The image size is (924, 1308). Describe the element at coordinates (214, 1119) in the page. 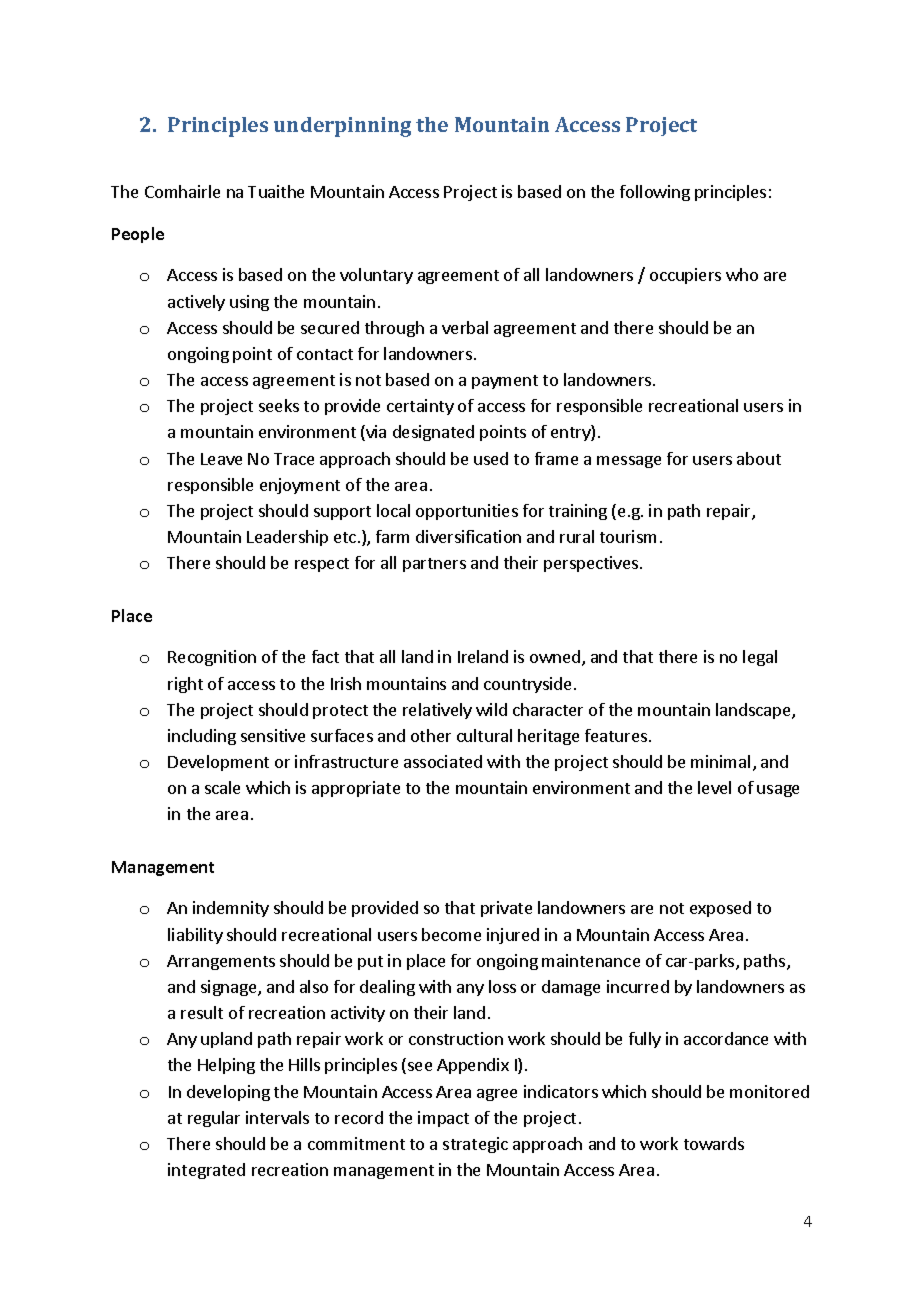

I see `regular` at that location.
